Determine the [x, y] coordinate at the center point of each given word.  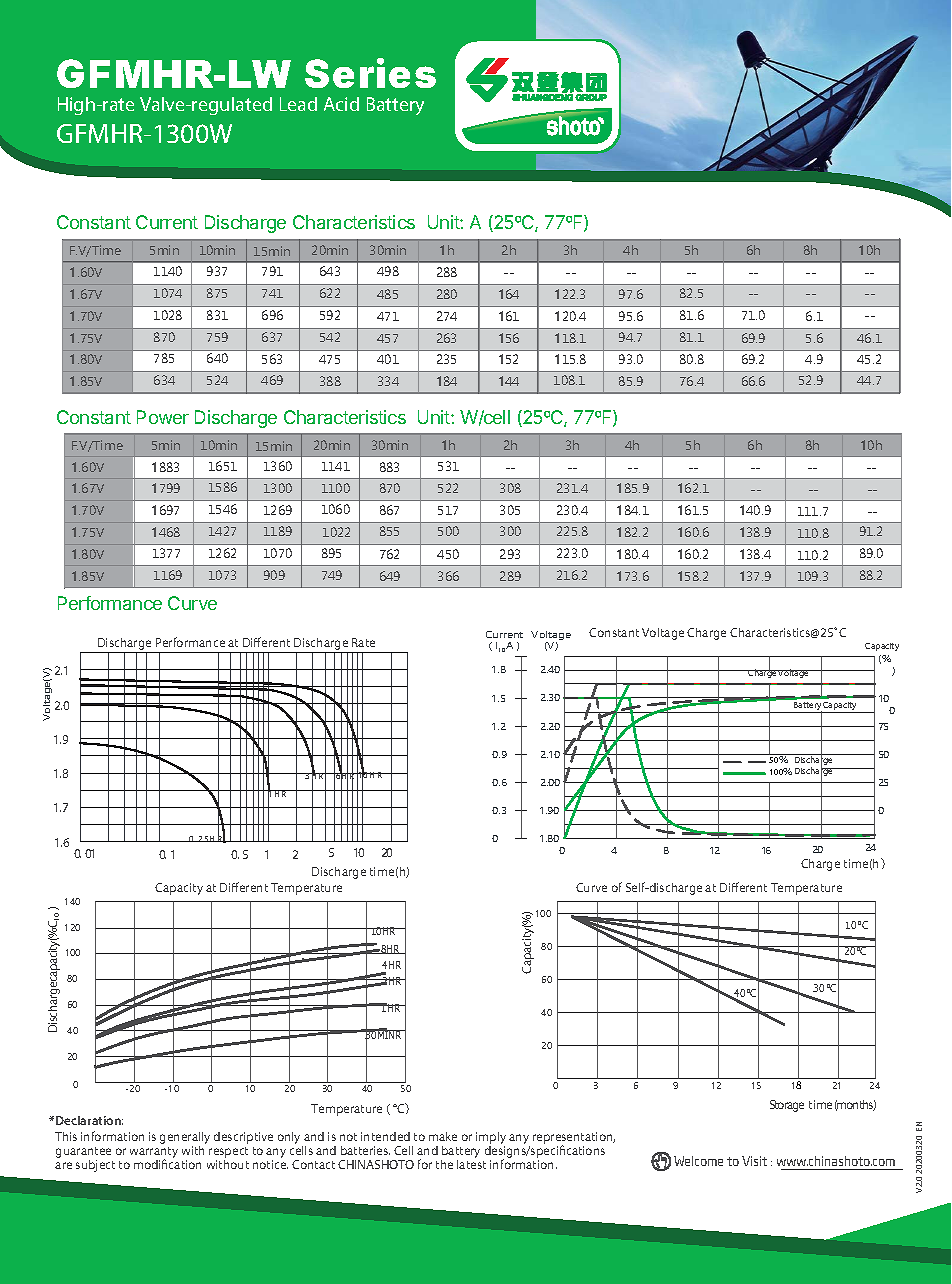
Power [163, 417]
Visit [754, 1161]
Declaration [89, 1120]
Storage [787, 1106]
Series [370, 73]
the [444, 1164]
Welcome [698, 1161]
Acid [341, 104]
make [443, 1136]
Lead [298, 104]
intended [385, 1136]
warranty [154, 1153]
